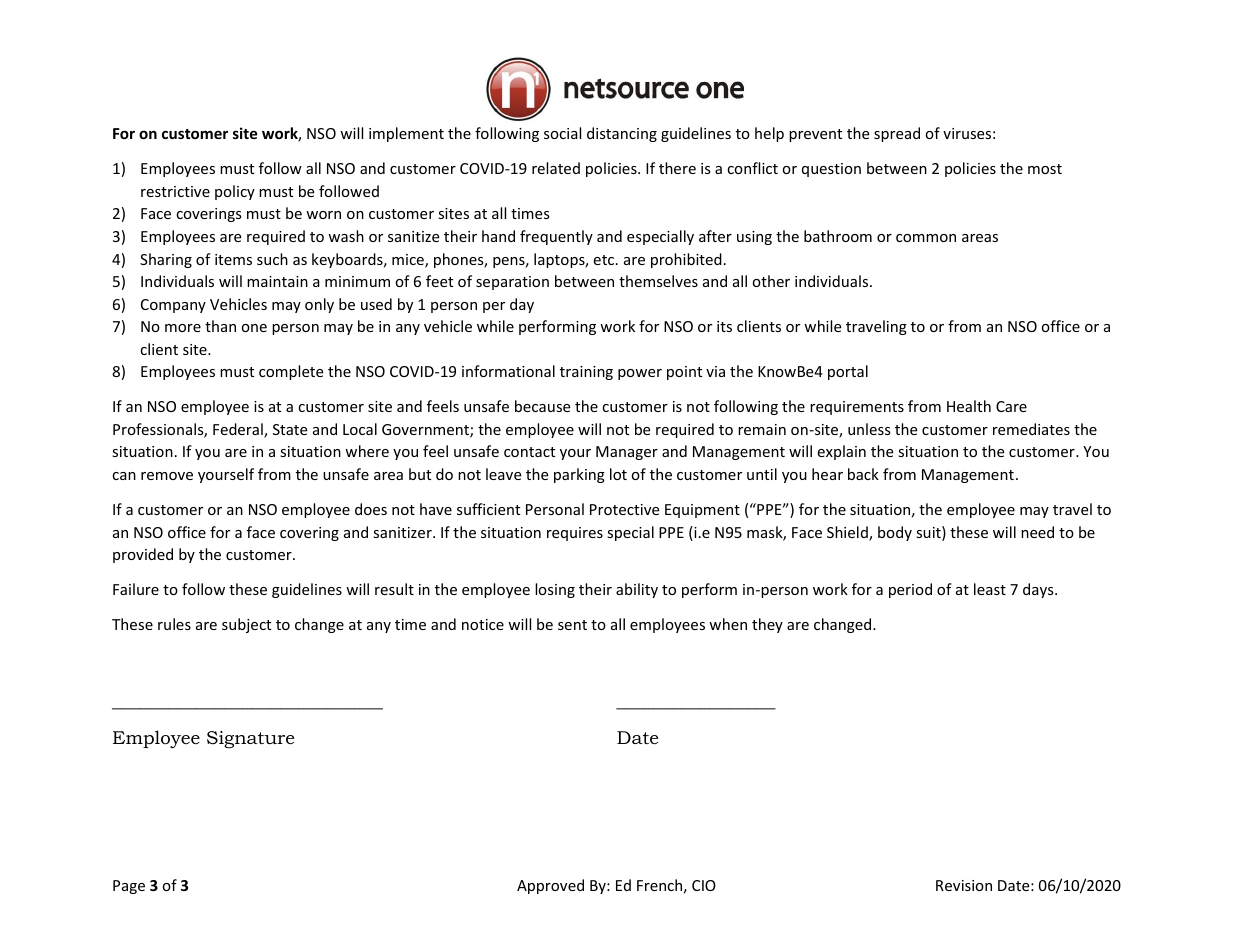 The width and height of the document is (1233, 952). Describe the element at coordinates (239, 430) in the document. I see `Federal` at that location.
